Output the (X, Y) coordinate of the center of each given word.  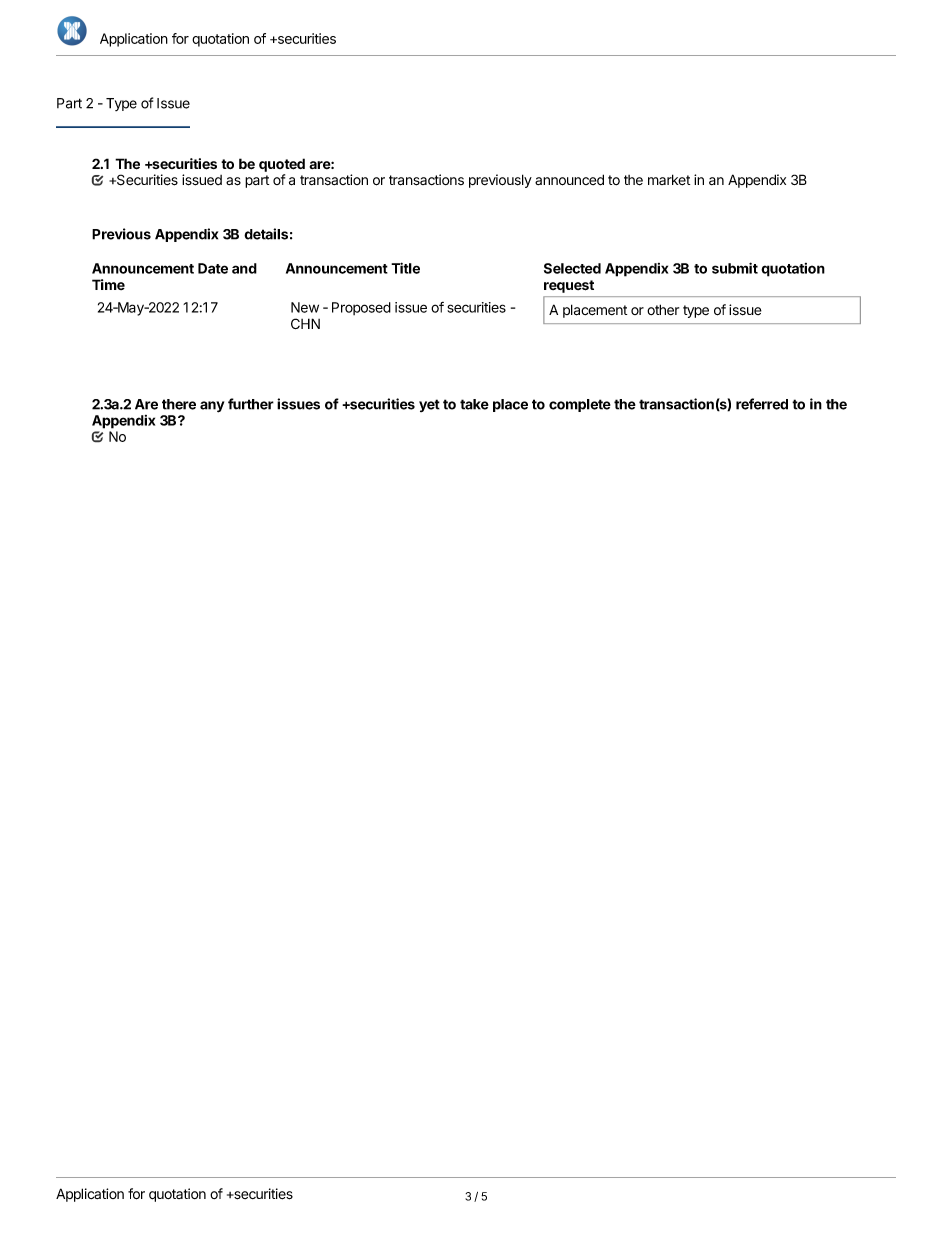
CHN (305, 323)
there (179, 404)
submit (735, 268)
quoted (282, 165)
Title (405, 268)
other (663, 309)
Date (213, 268)
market (669, 180)
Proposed (361, 308)
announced (569, 180)
